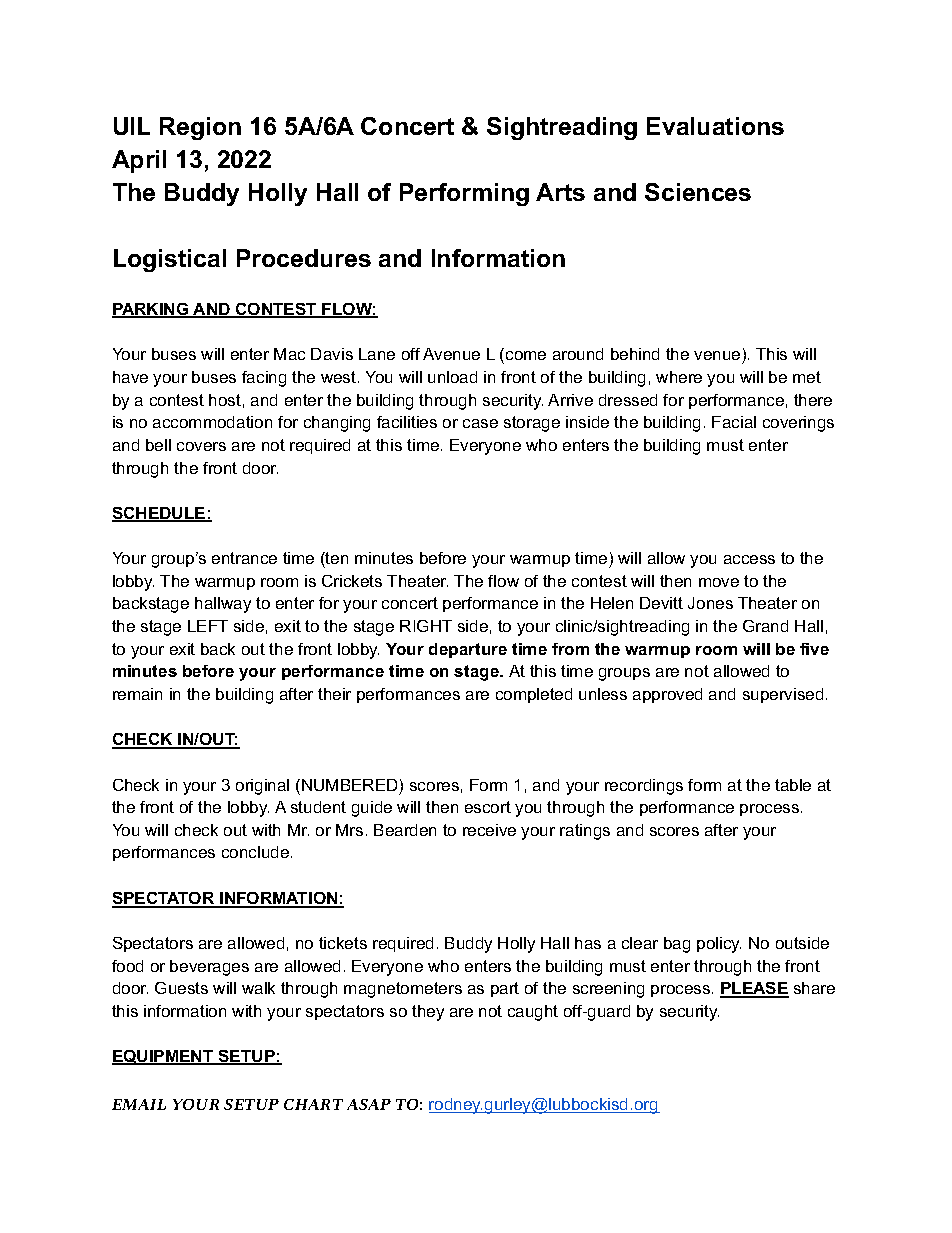  Describe the element at coordinates (480, 423) in the document. I see `case` at that location.
